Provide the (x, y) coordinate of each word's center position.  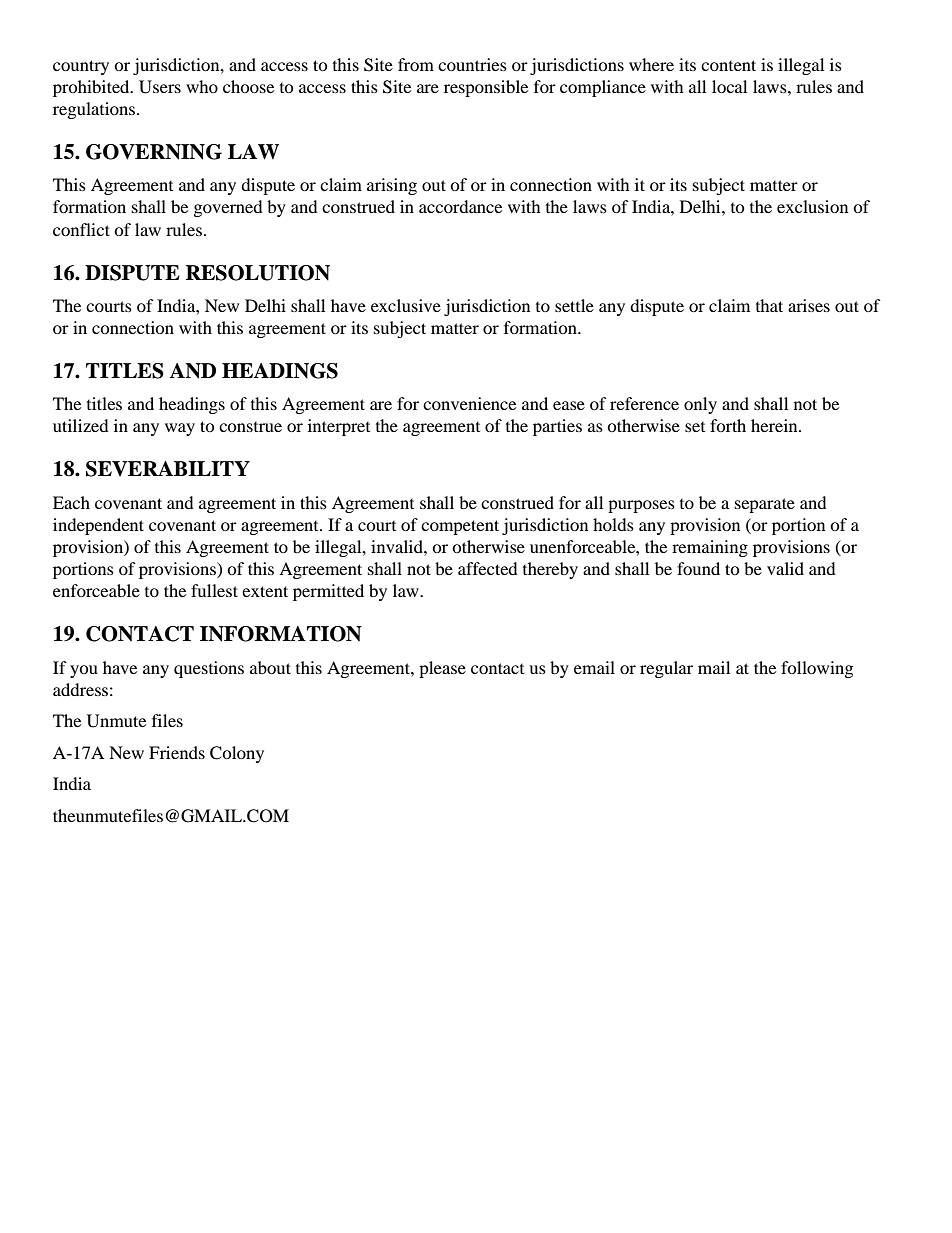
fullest (214, 590)
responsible (486, 88)
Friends (177, 752)
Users (160, 87)
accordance (460, 206)
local (729, 86)
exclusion (812, 206)
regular (666, 669)
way (180, 429)
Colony (237, 754)
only (700, 405)
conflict (81, 229)
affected (488, 568)
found (698, 568)
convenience (469, 403)
